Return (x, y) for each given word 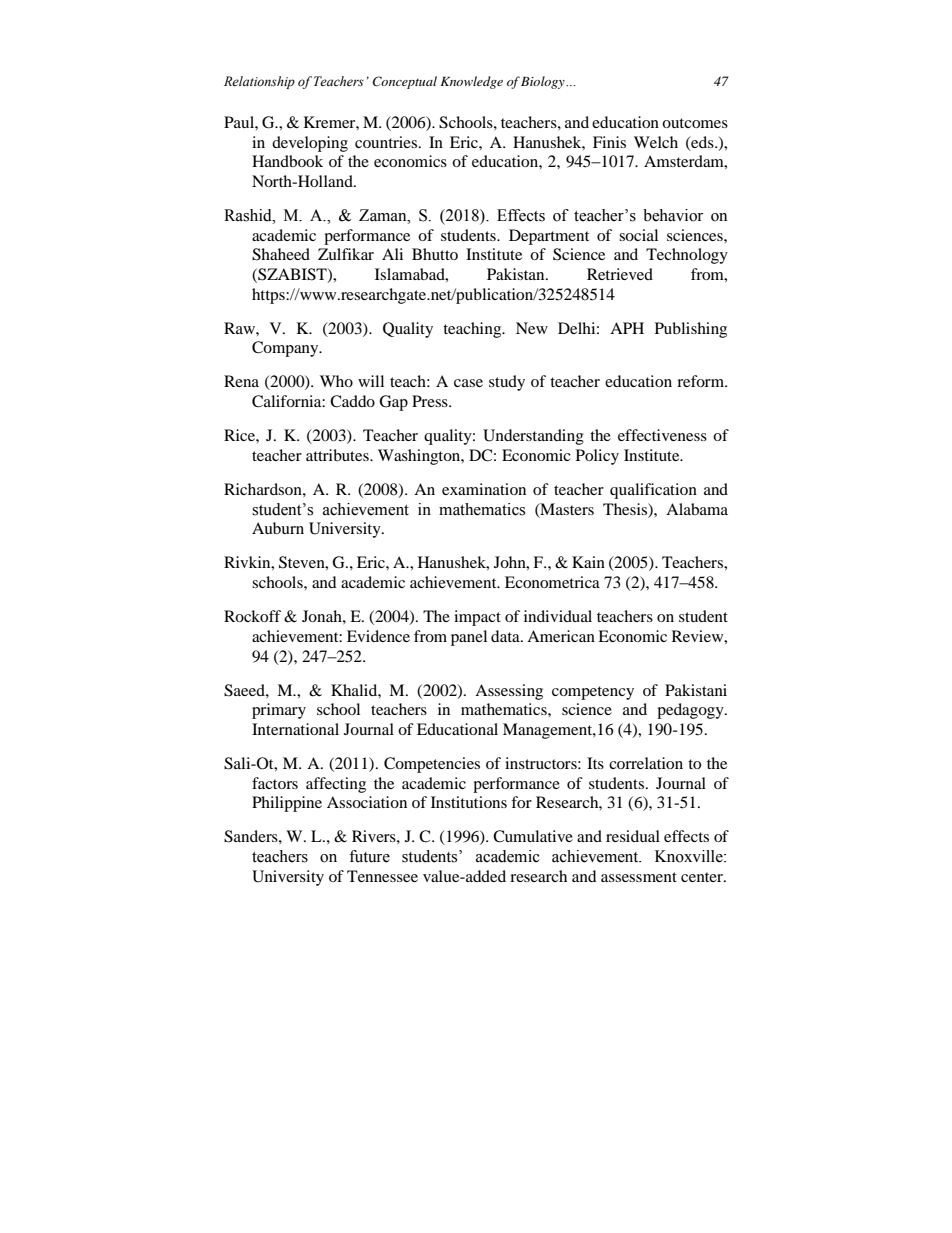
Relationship (259, 82)
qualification (653, 491)
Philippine (287, 804)
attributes (338, 455)
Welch (656, 142)
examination (484, 489)
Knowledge (471, 82)
